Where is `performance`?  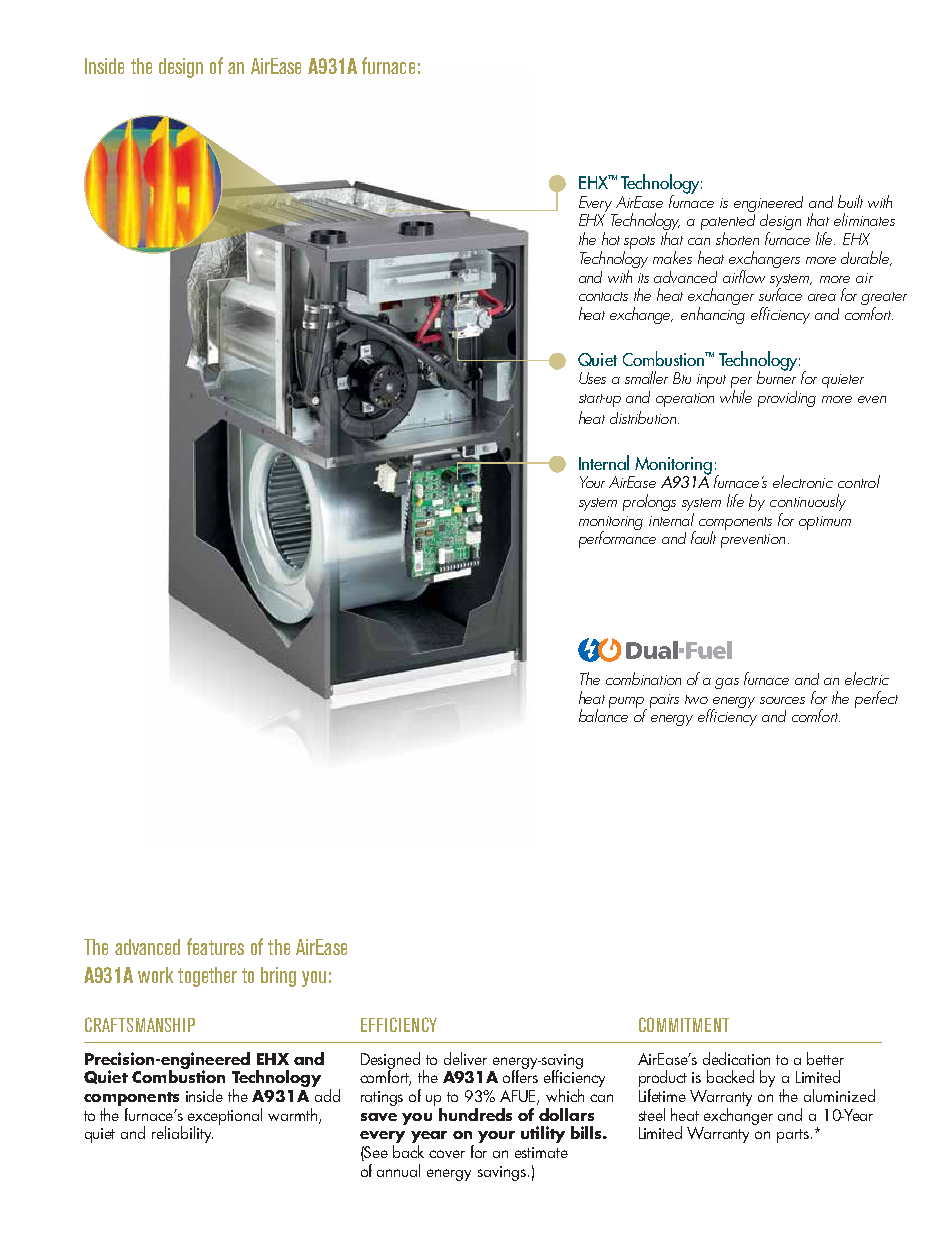
performance is located at coordinates (617, 538).
